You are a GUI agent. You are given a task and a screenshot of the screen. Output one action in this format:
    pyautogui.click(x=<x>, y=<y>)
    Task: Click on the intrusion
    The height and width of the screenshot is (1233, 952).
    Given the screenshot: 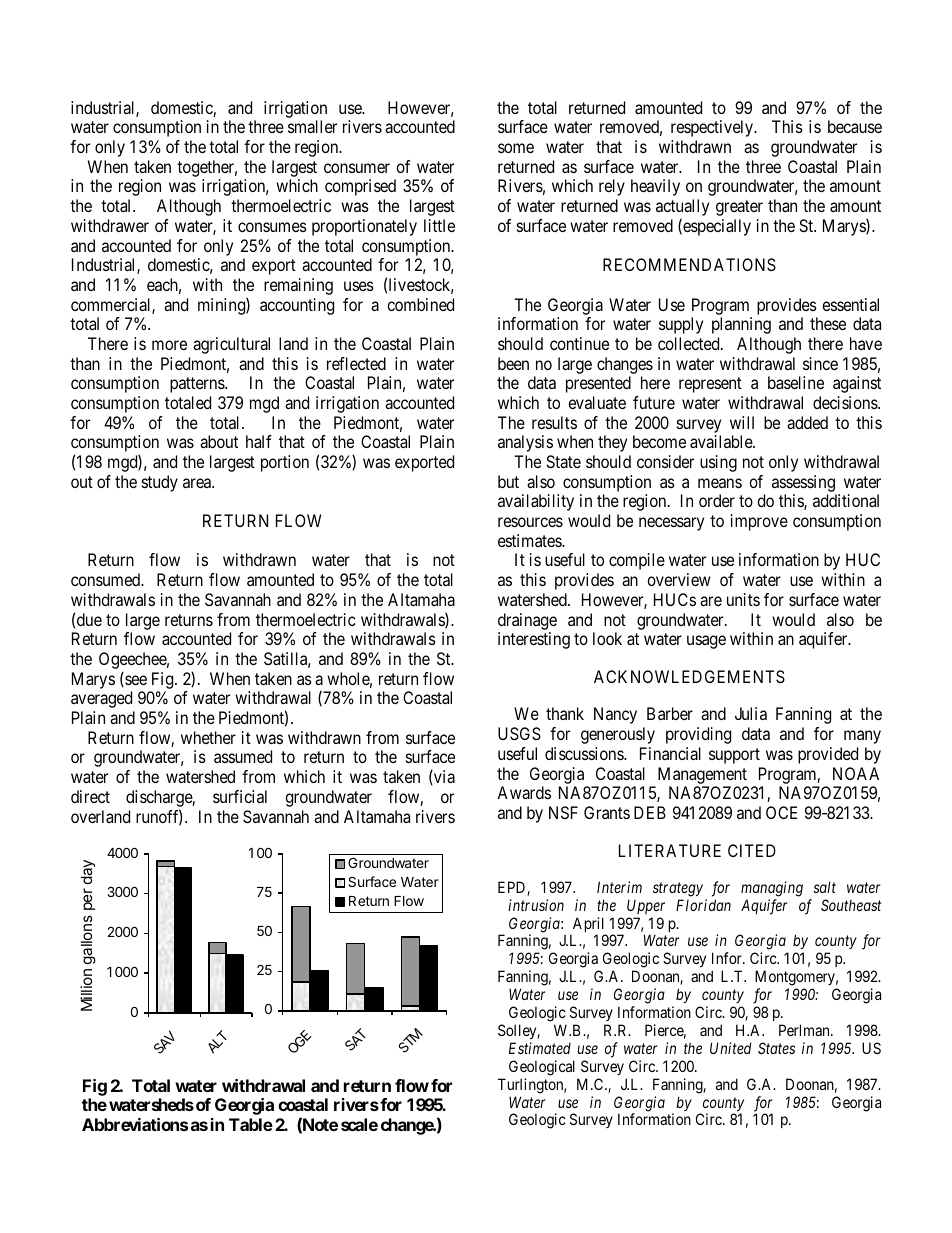 What is the action you would take?
    pyautogui.click(x=536, y=905)
